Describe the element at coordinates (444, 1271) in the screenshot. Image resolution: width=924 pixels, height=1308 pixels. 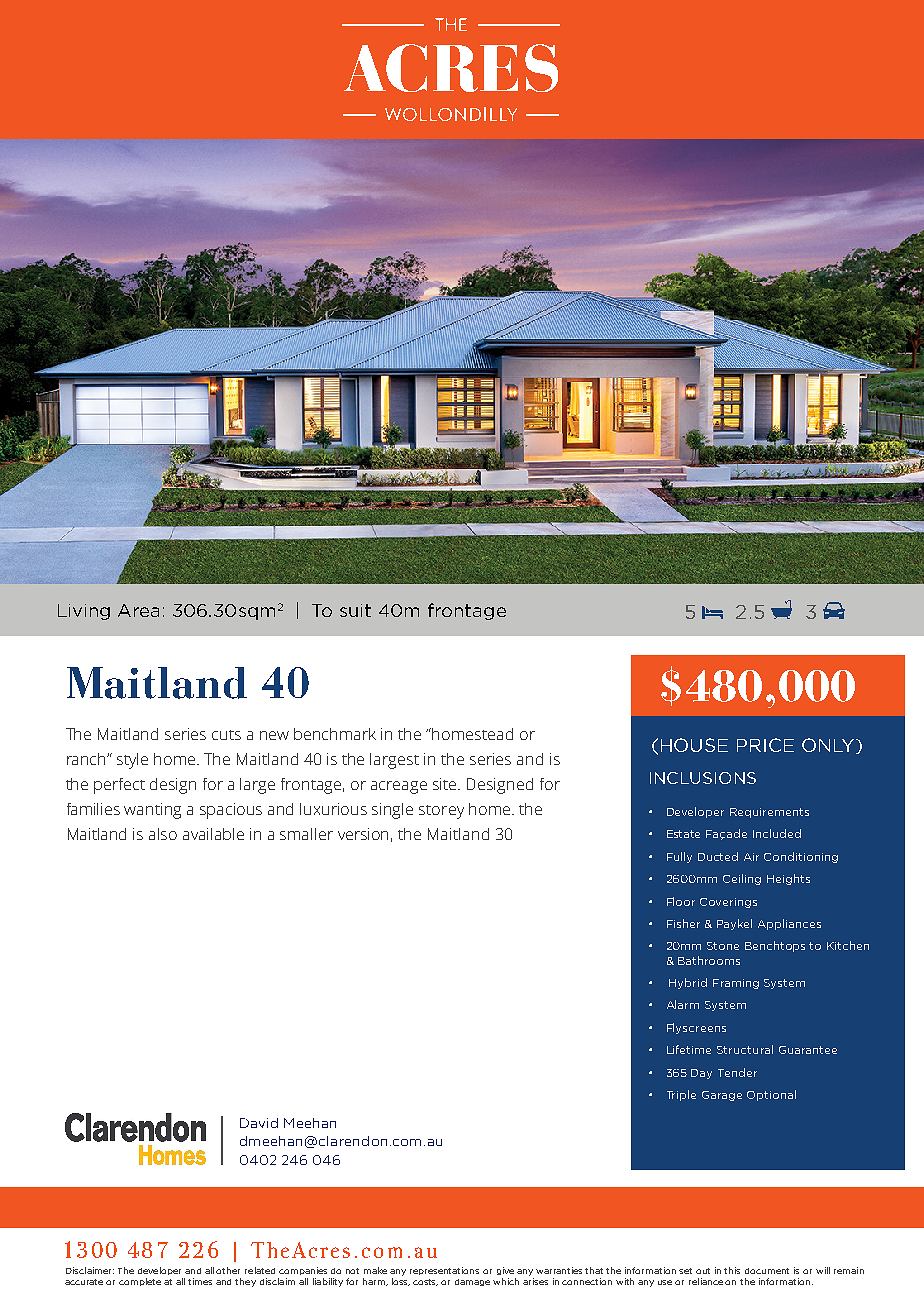
I see `representations` at that location.
